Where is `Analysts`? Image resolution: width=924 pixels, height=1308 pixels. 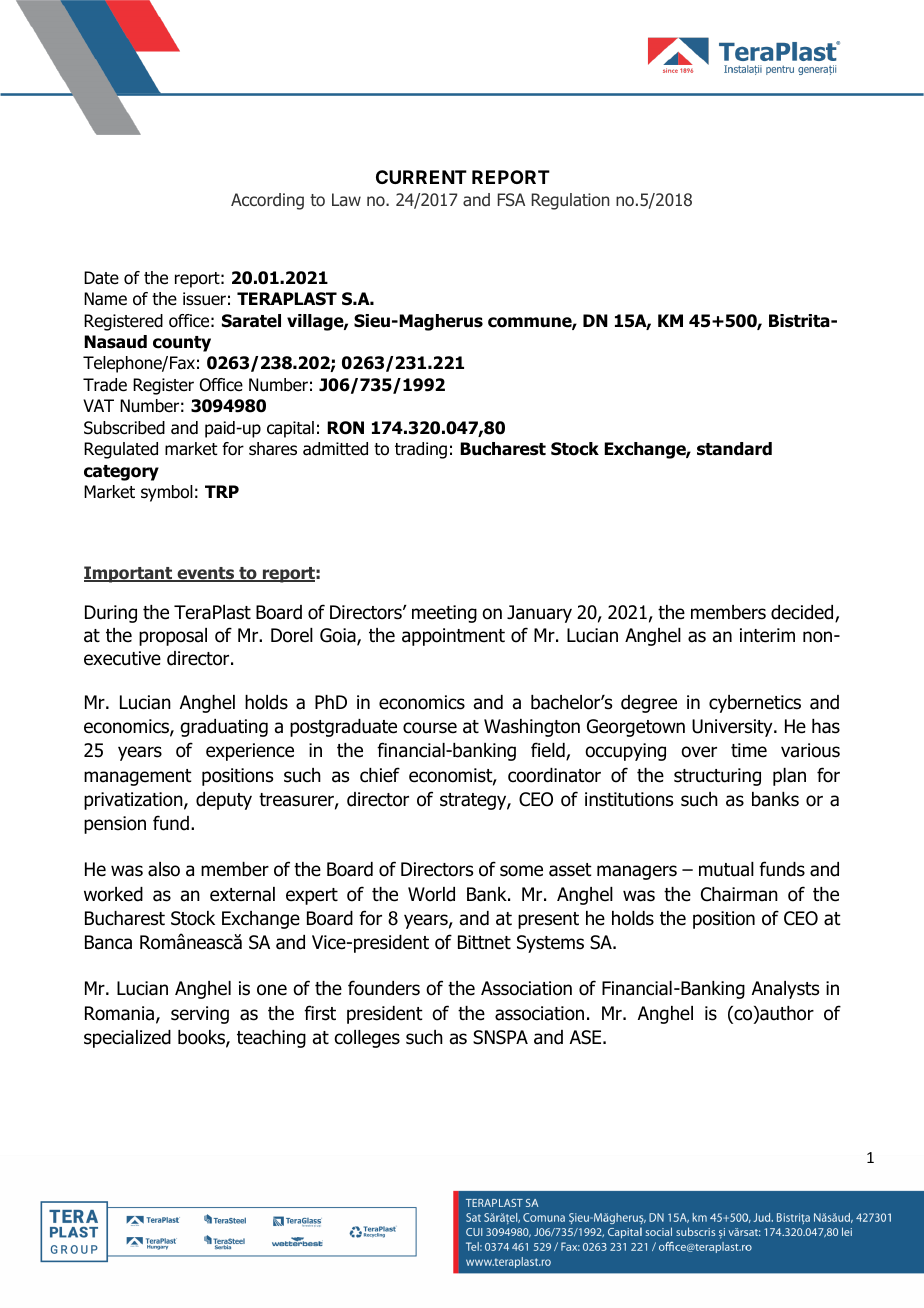
Analysts is located at coordinates (785, 990).
